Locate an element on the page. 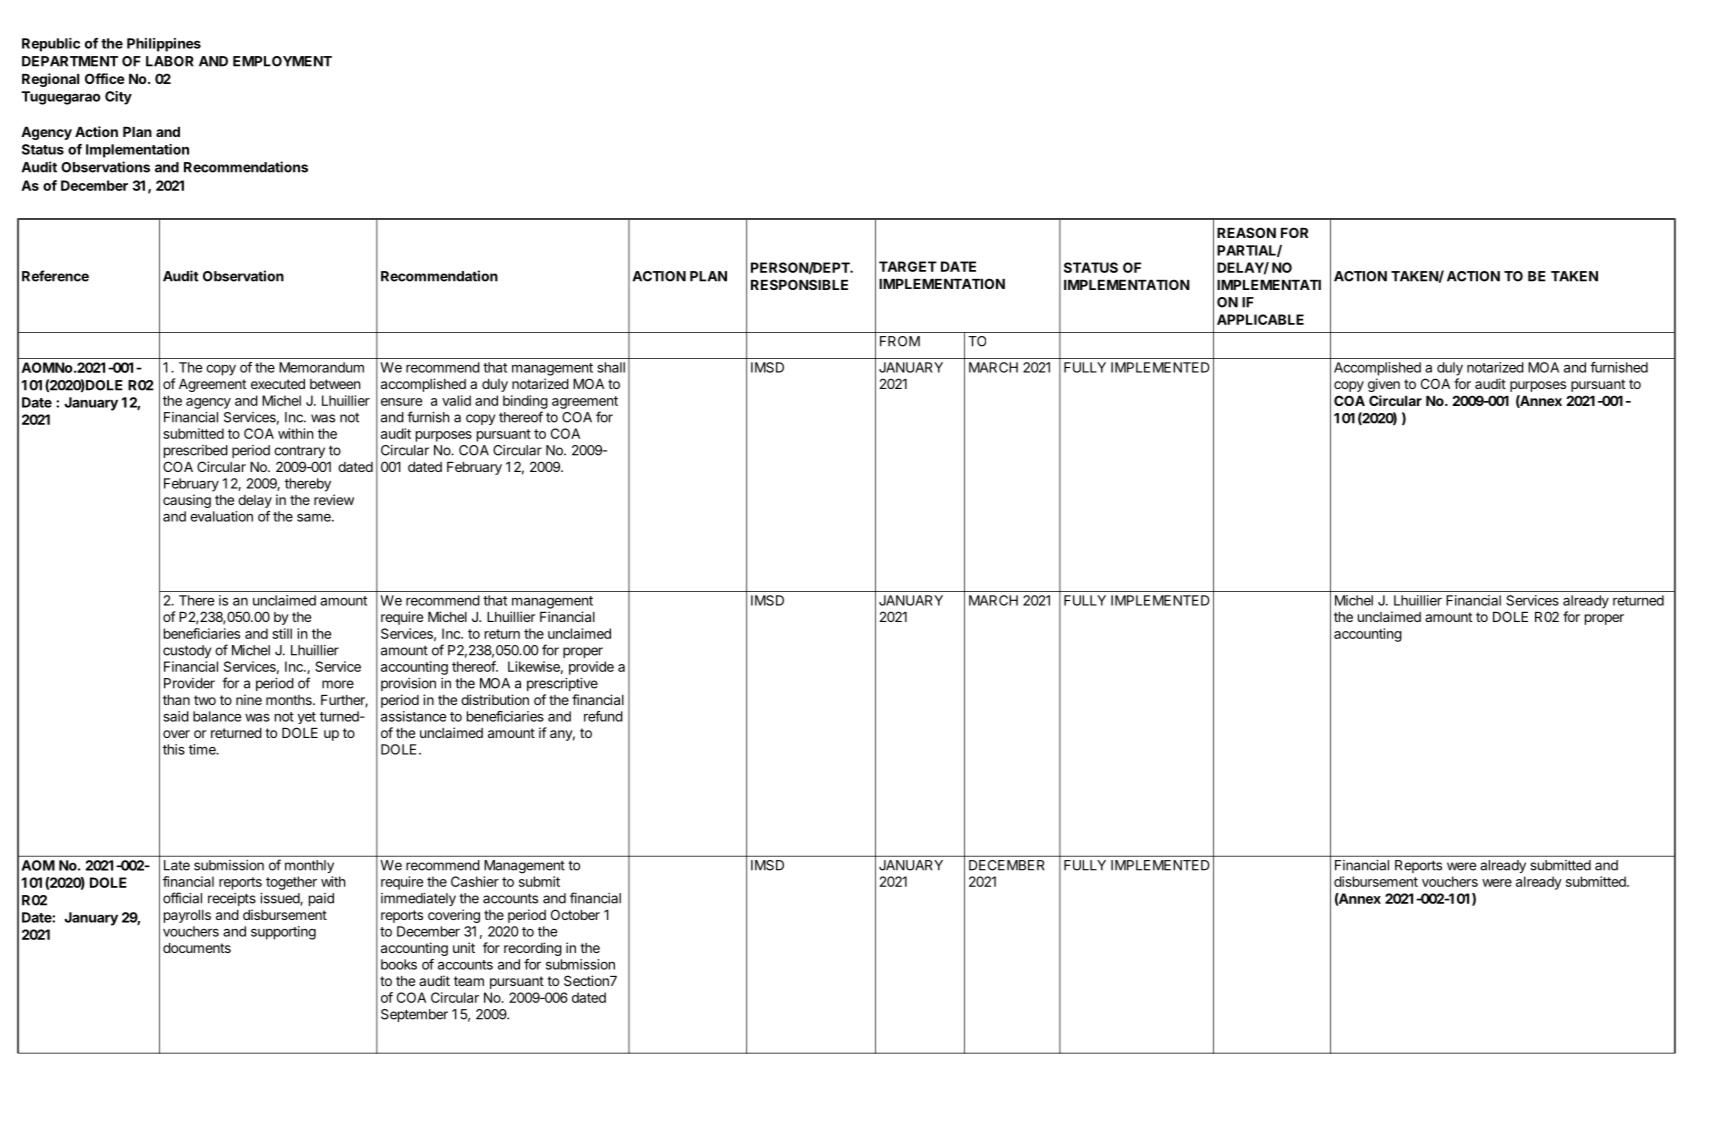 This document has width=1722, height=1126. refund is located at coordinates (603, 716).
